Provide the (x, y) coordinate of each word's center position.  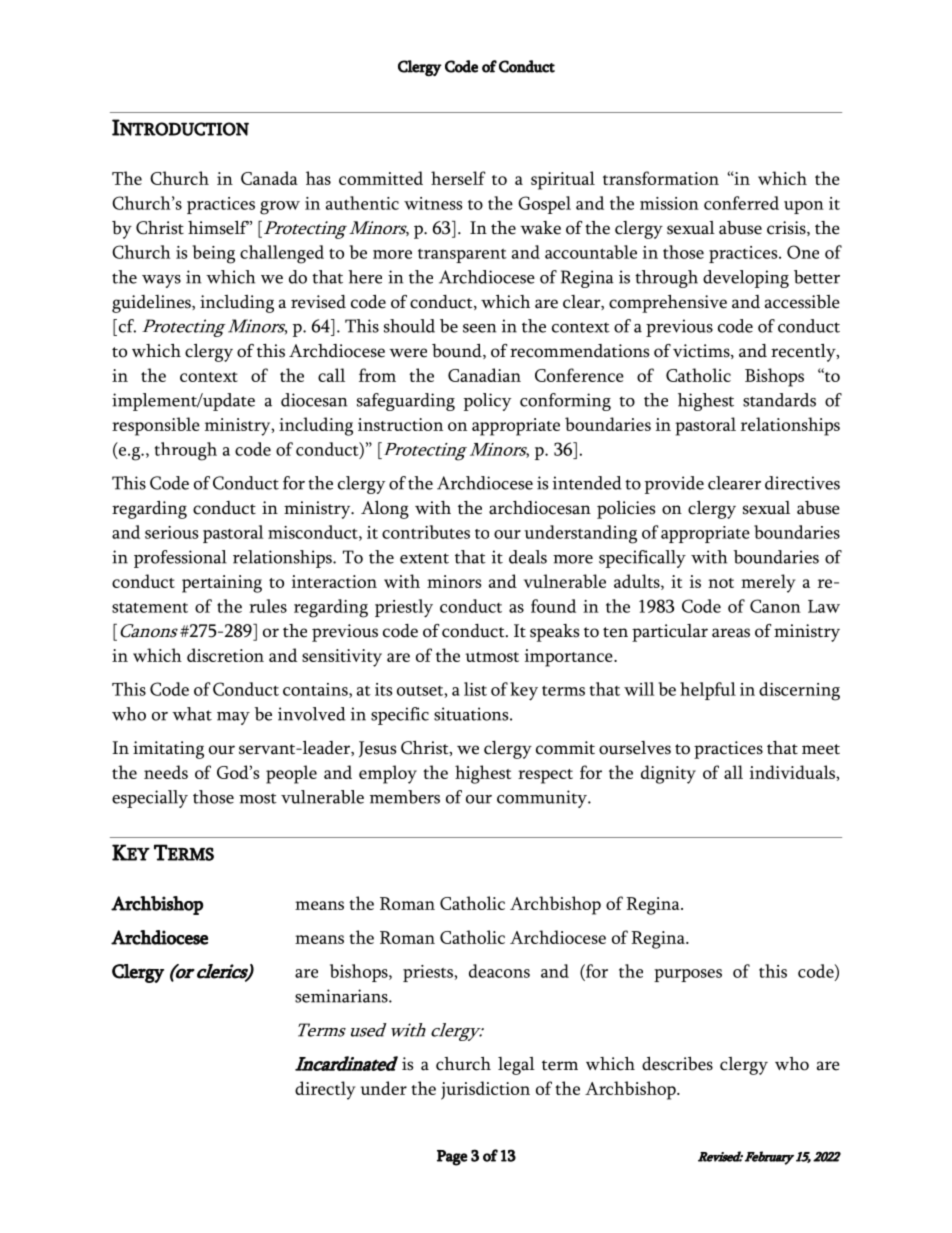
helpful (708, 691)
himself (218, 228)
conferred (741, 203)
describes (677, 1064)
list (475, 689)
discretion (225, 655)
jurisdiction (485, 1090)
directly (325, 1090)
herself (458, 178)
